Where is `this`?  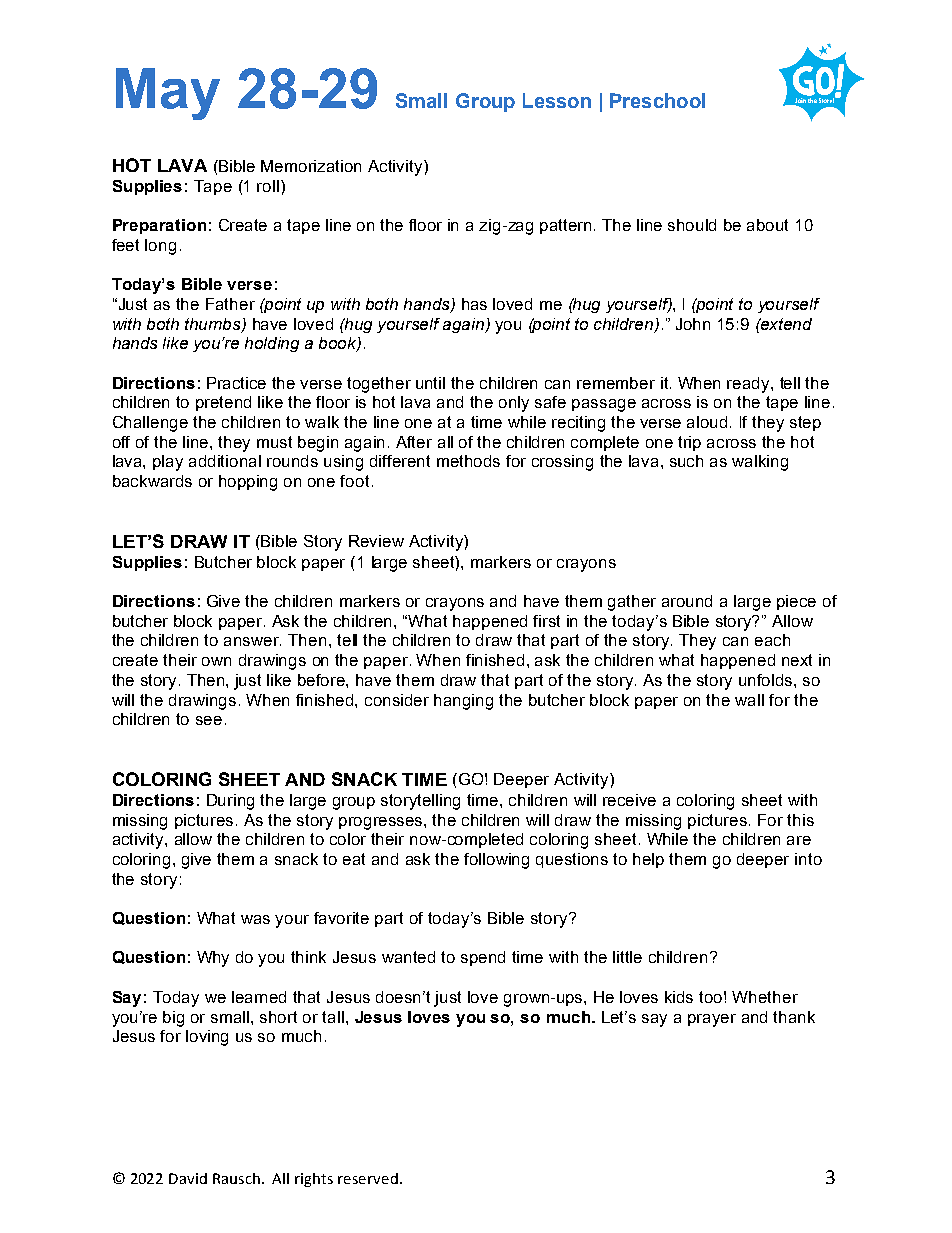
this is located at coordinates (800, 820).
